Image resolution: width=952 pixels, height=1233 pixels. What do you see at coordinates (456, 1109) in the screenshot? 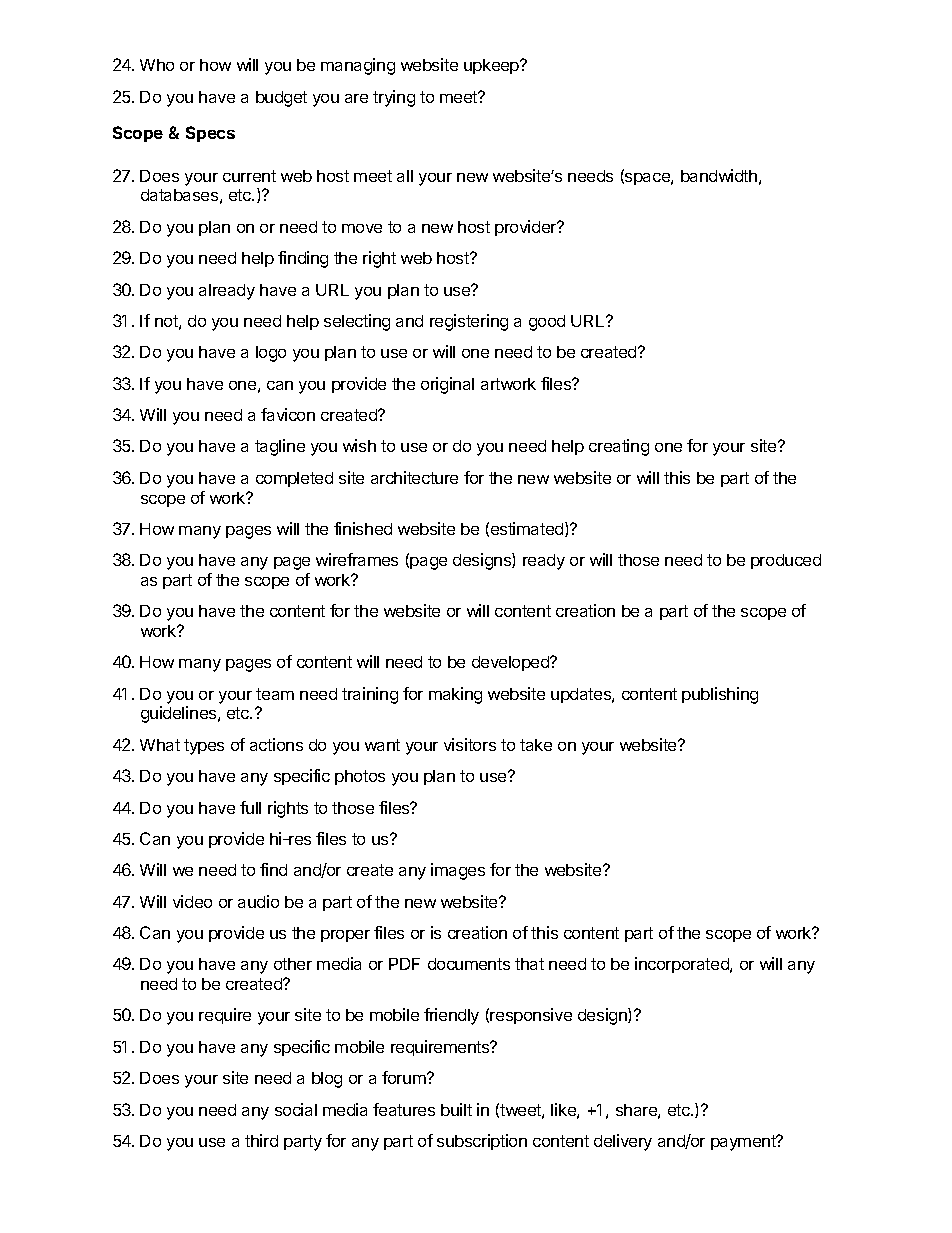
I see `built` at bounding box center [456, 1109].
